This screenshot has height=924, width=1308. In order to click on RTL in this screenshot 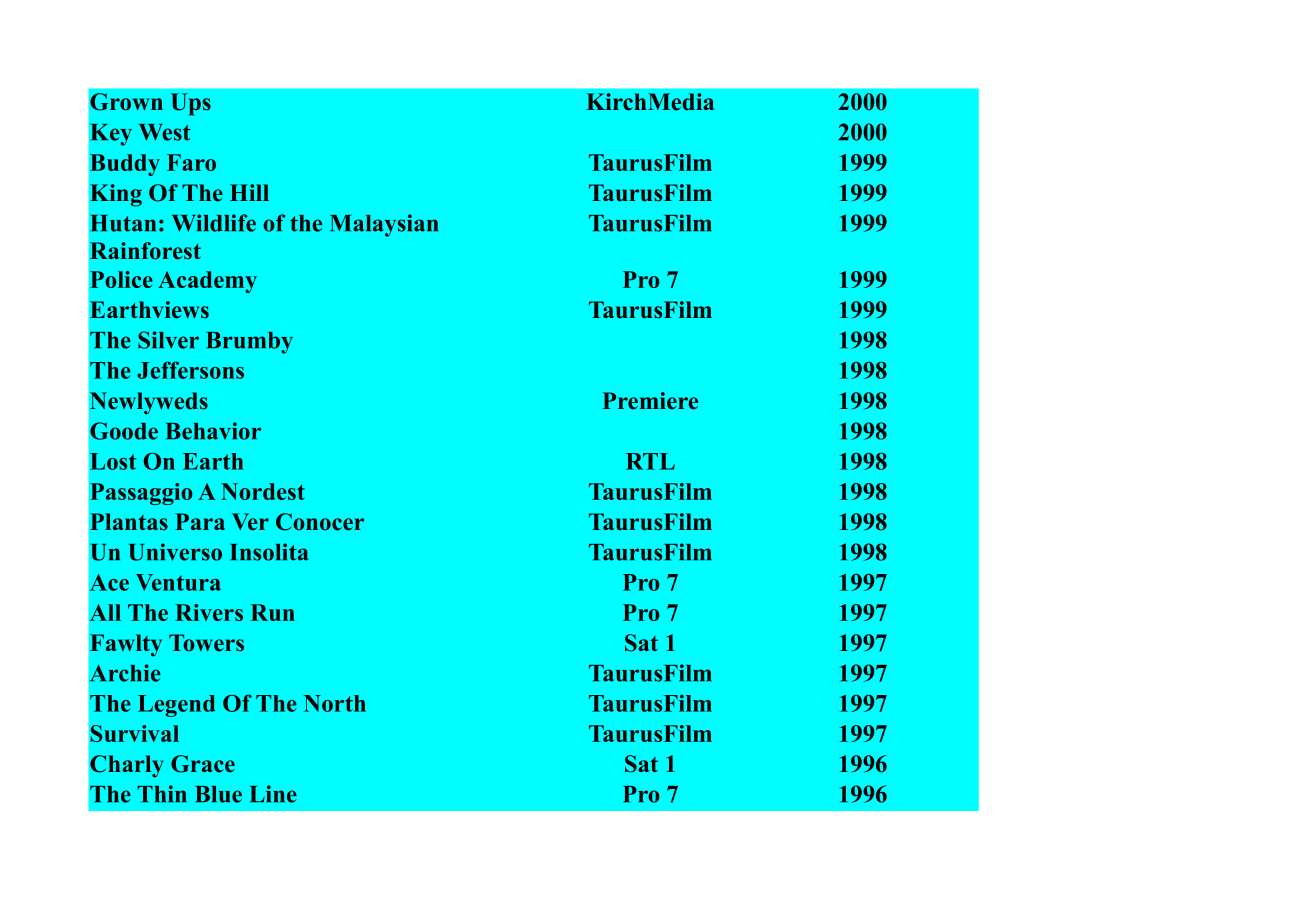, I will do `click(650, 461)`.
